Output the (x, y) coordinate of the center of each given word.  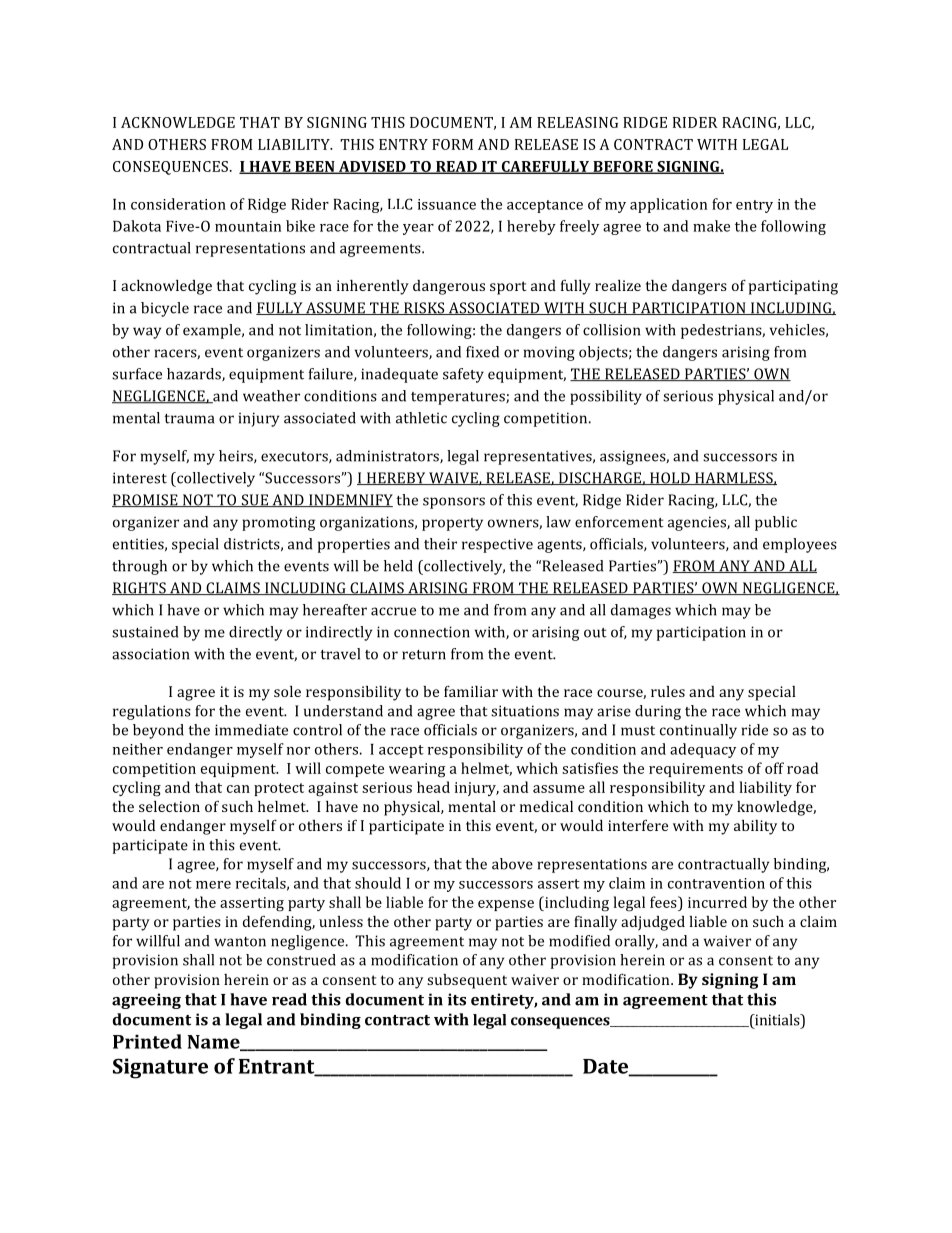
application (668, 205)
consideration (178, 204)
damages (641, 611)
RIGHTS (140, 588)
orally (636, 942)
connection (432, 632)
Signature (160, 1068)
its (457, 999)
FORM (452, 144)
